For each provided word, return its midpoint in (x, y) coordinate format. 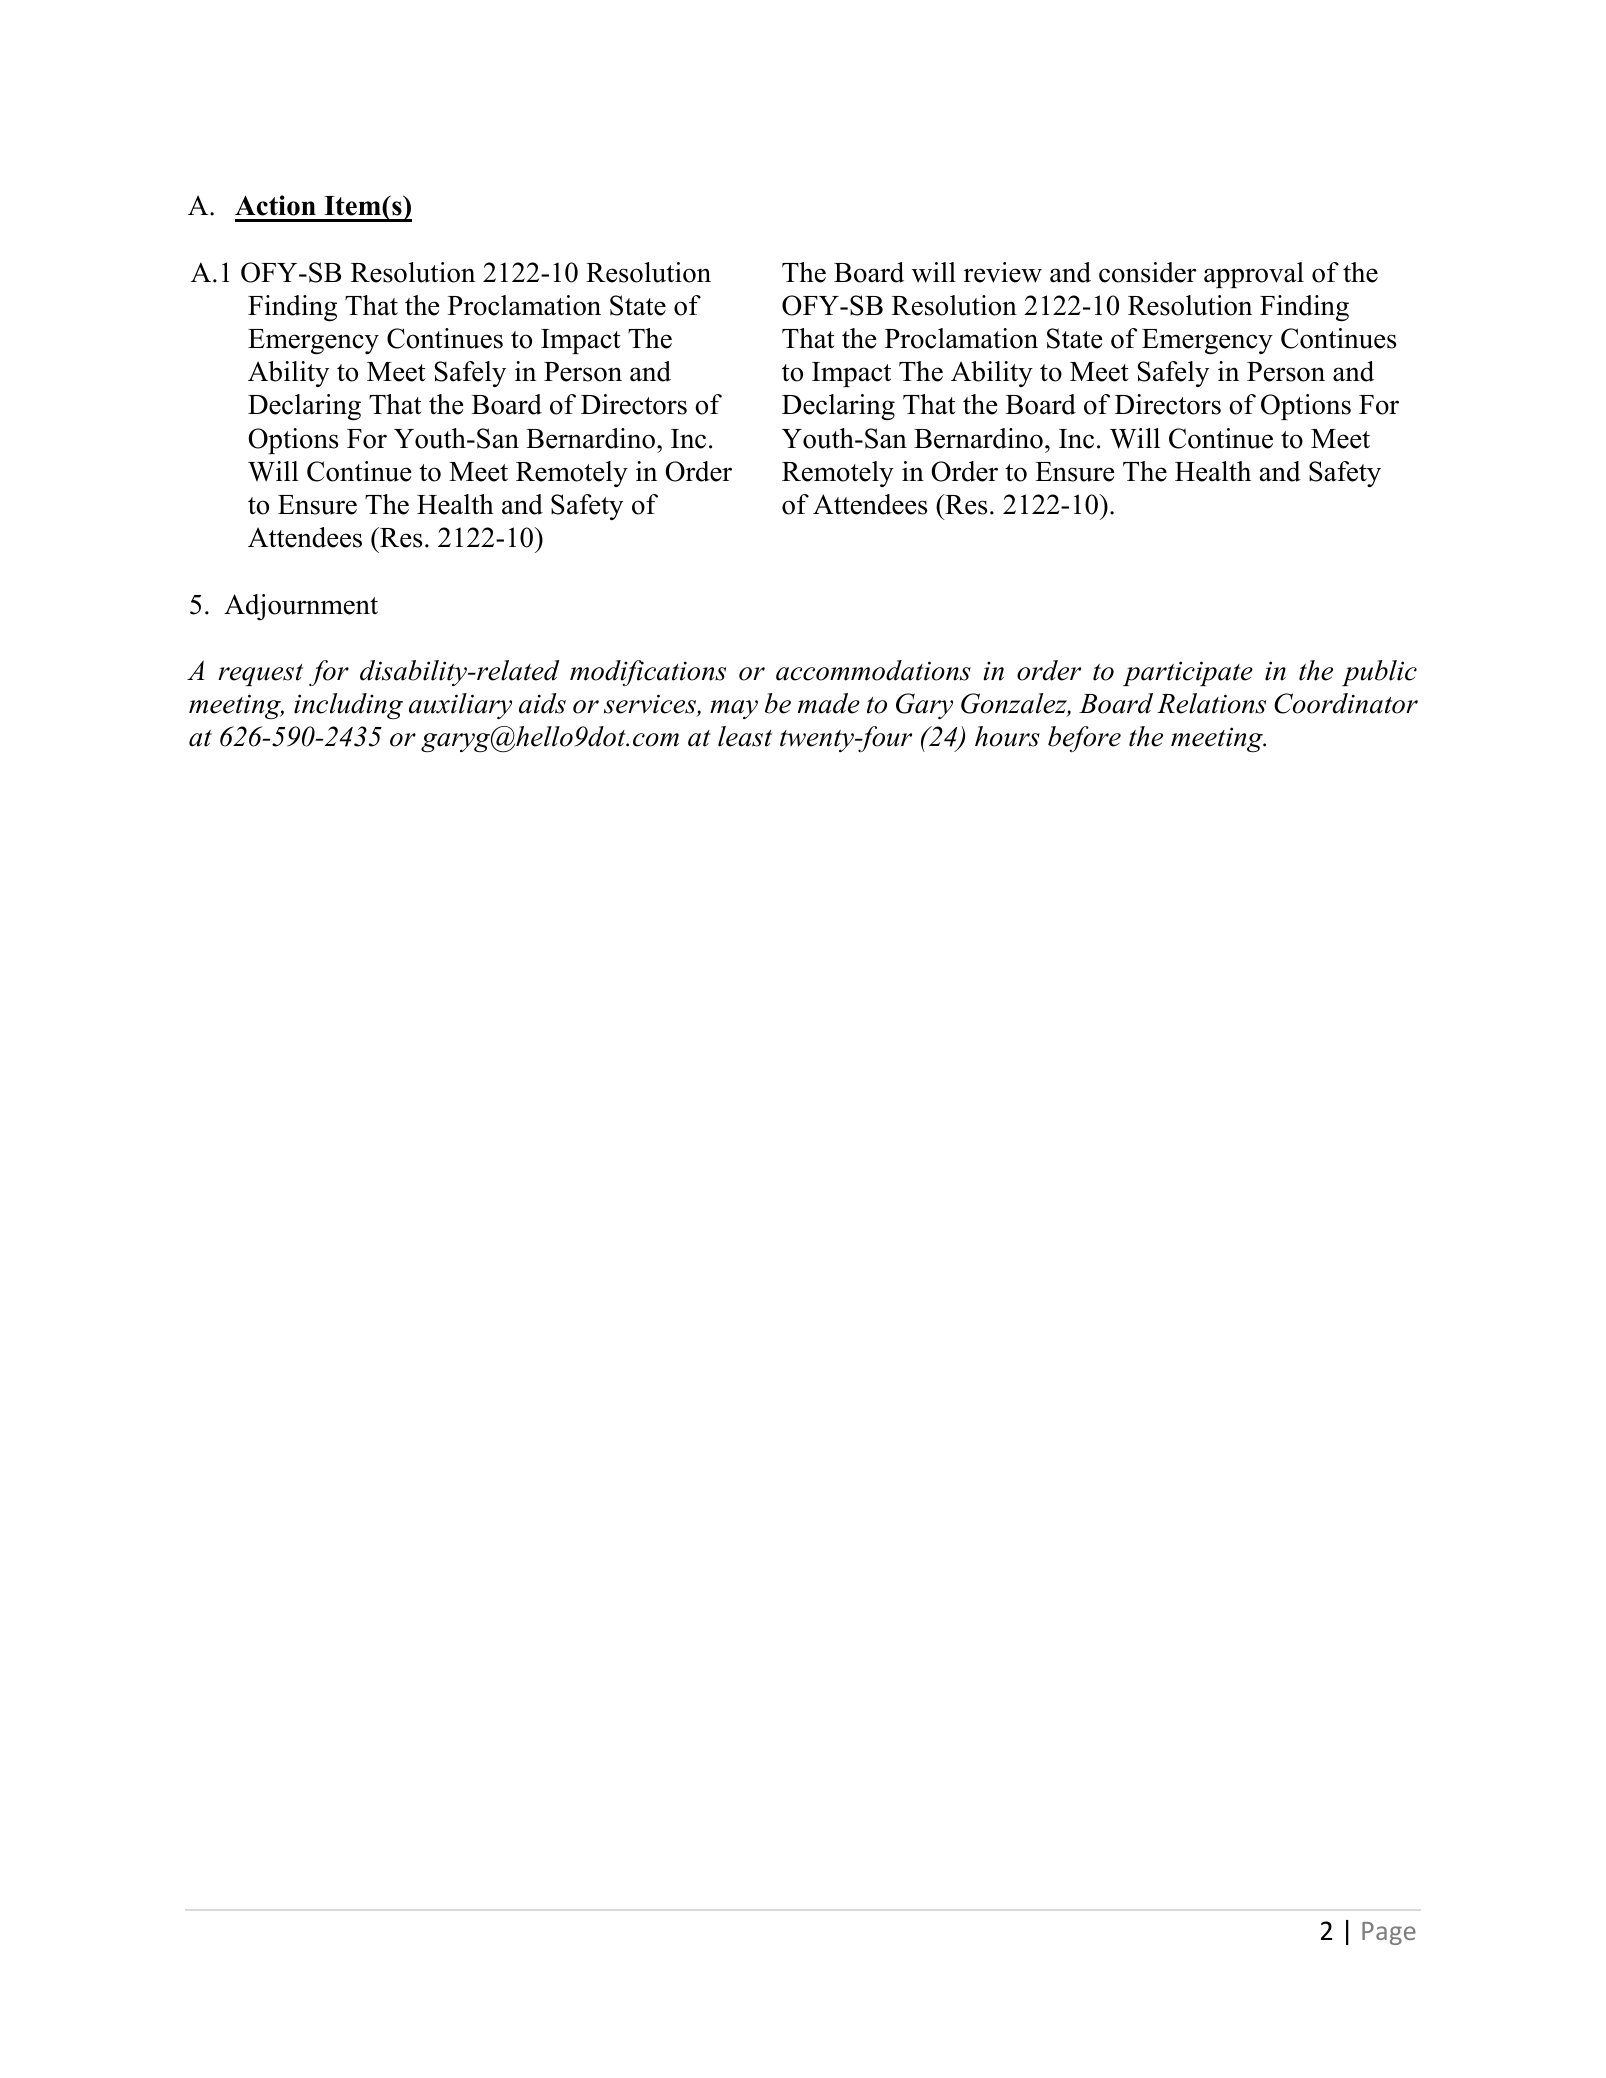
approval (1254, 275)
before (1084, 739)
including (348, 706)
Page (1389, 1933)
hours (1007, 736)
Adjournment (301, 607)
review (1003, 272)
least (745, 736)
